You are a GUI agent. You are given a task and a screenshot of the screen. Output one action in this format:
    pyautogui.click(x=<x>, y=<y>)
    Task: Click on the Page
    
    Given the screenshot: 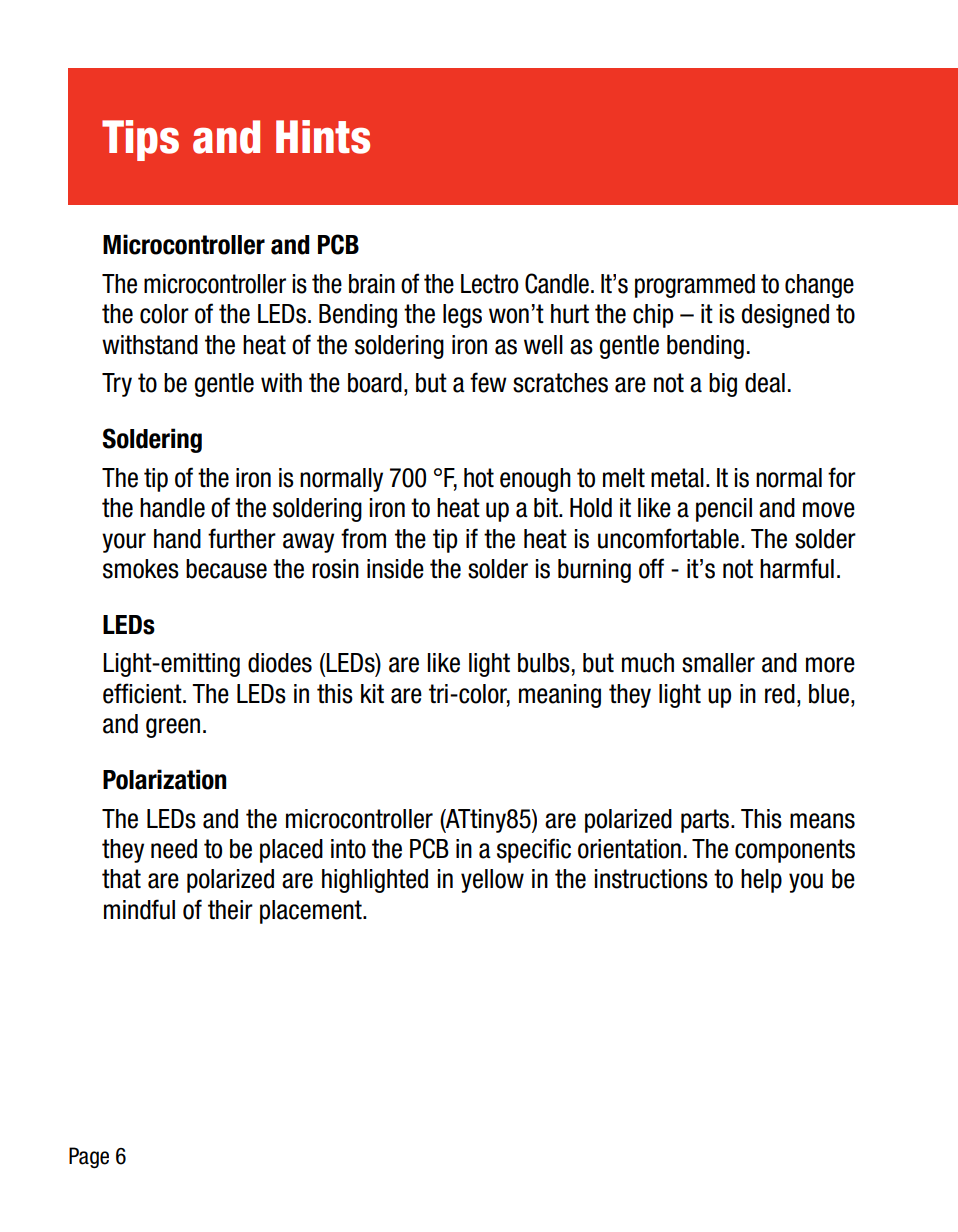 What is the action you would take?
    pyautogui.click(x=89, y=1158)
